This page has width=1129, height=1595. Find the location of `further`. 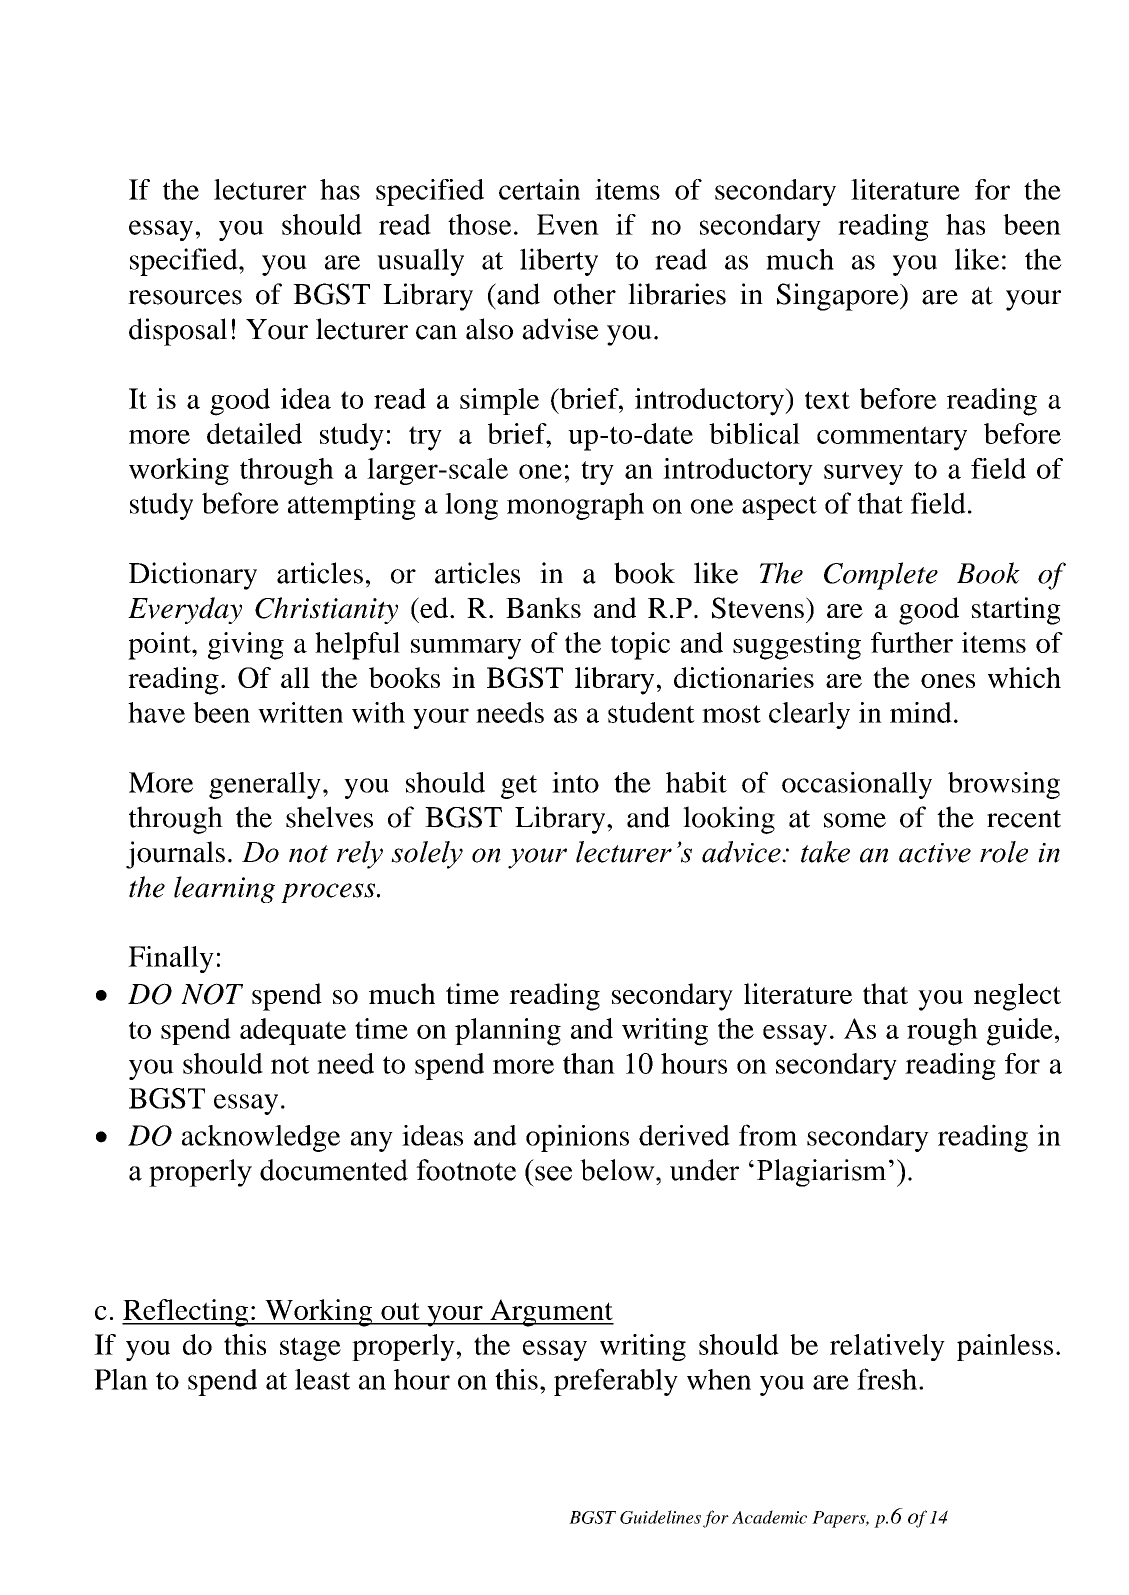

further is located at coordinates (912, 642).
